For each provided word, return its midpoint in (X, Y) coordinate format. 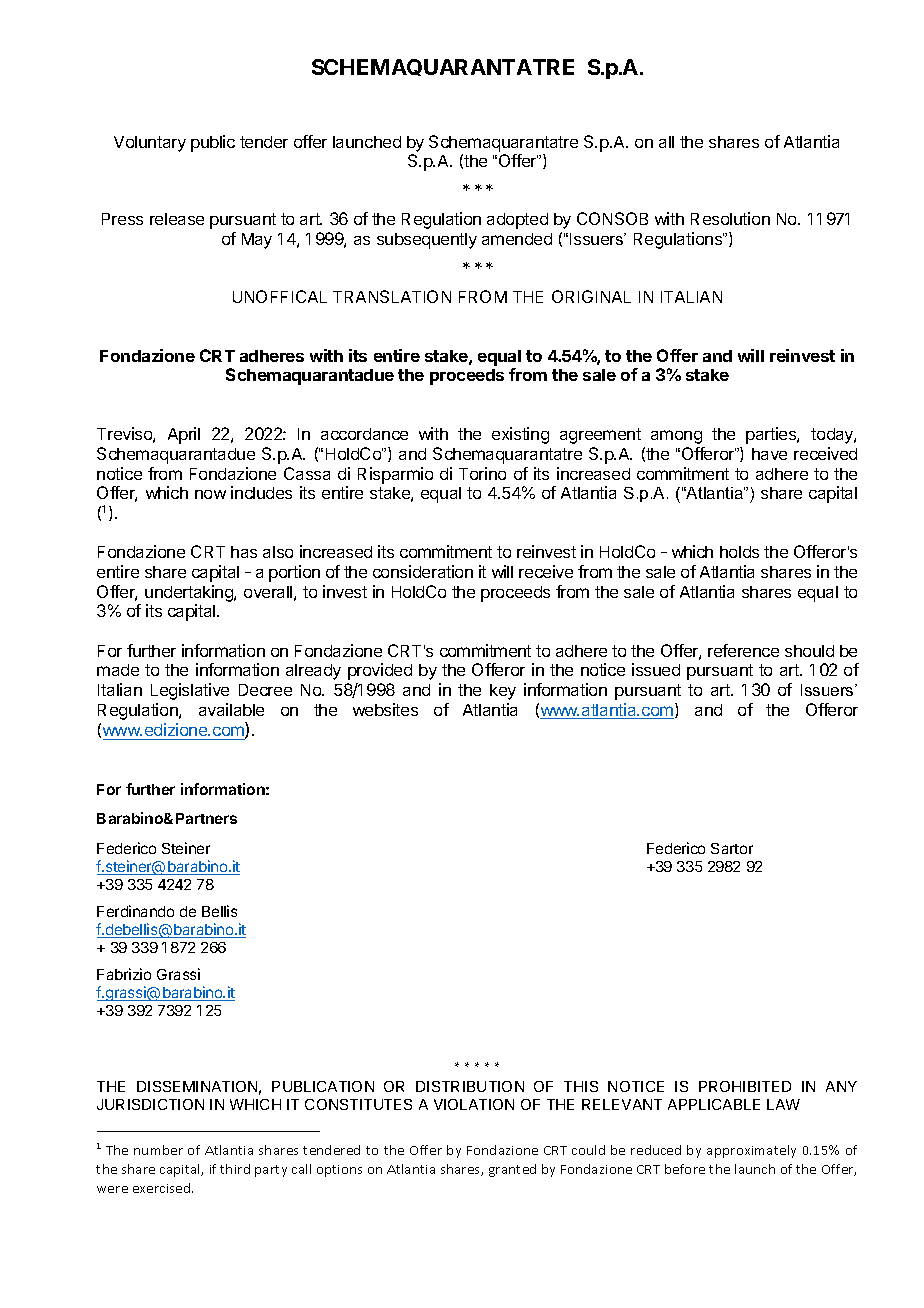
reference (743, 650)
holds (739, 552)
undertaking (190, 593)
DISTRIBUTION (470, 1086)
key (503, 692)
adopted (517, 221)
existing (520, 435)
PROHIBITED (745, 1086)
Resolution (730, 218)
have (769, 454)
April (184, 435)
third (235, 1169)
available (231, 709)
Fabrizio (124, 974)
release (177, 219)
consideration (423, 571)
